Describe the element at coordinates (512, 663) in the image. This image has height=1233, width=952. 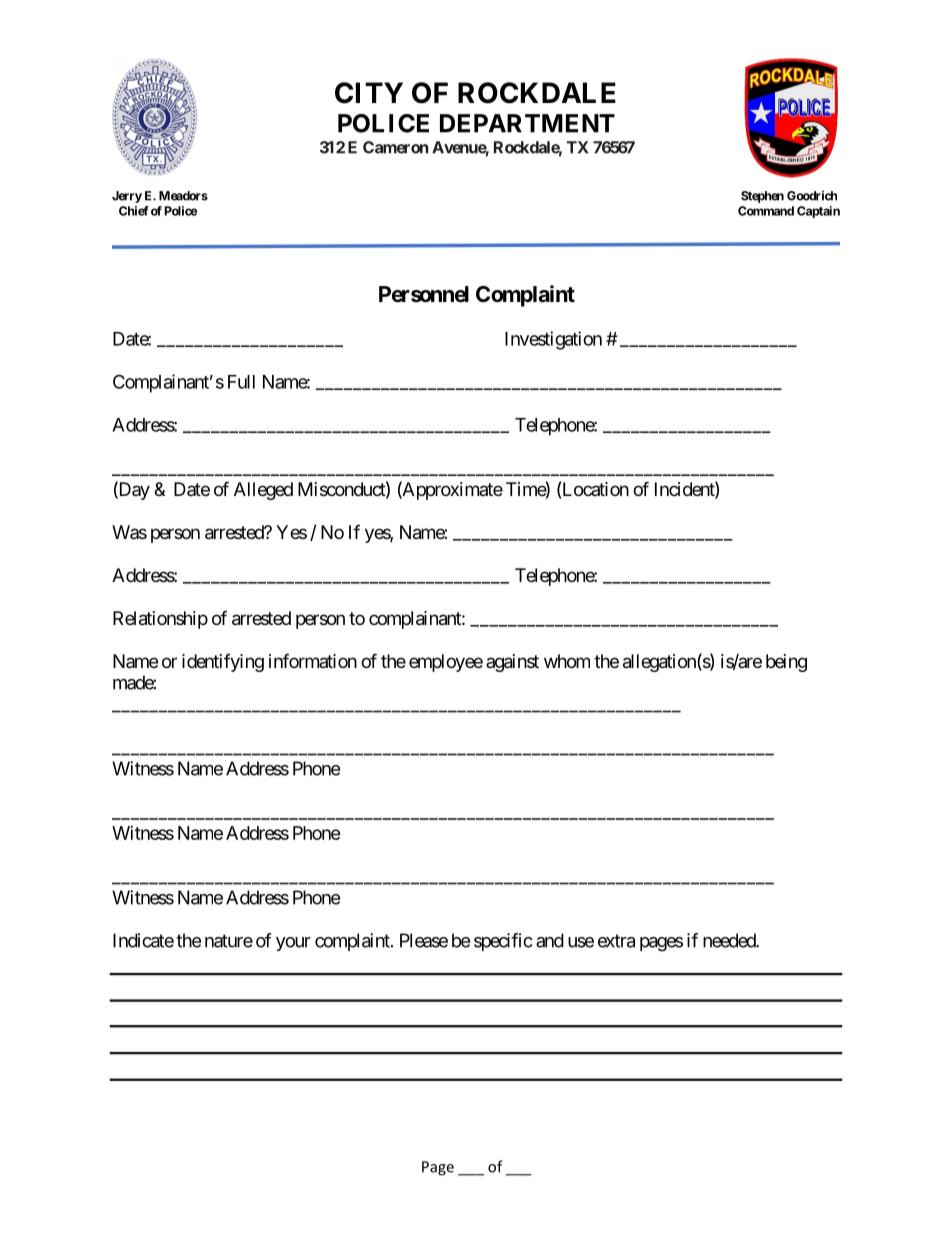
I see `against` at that location.
